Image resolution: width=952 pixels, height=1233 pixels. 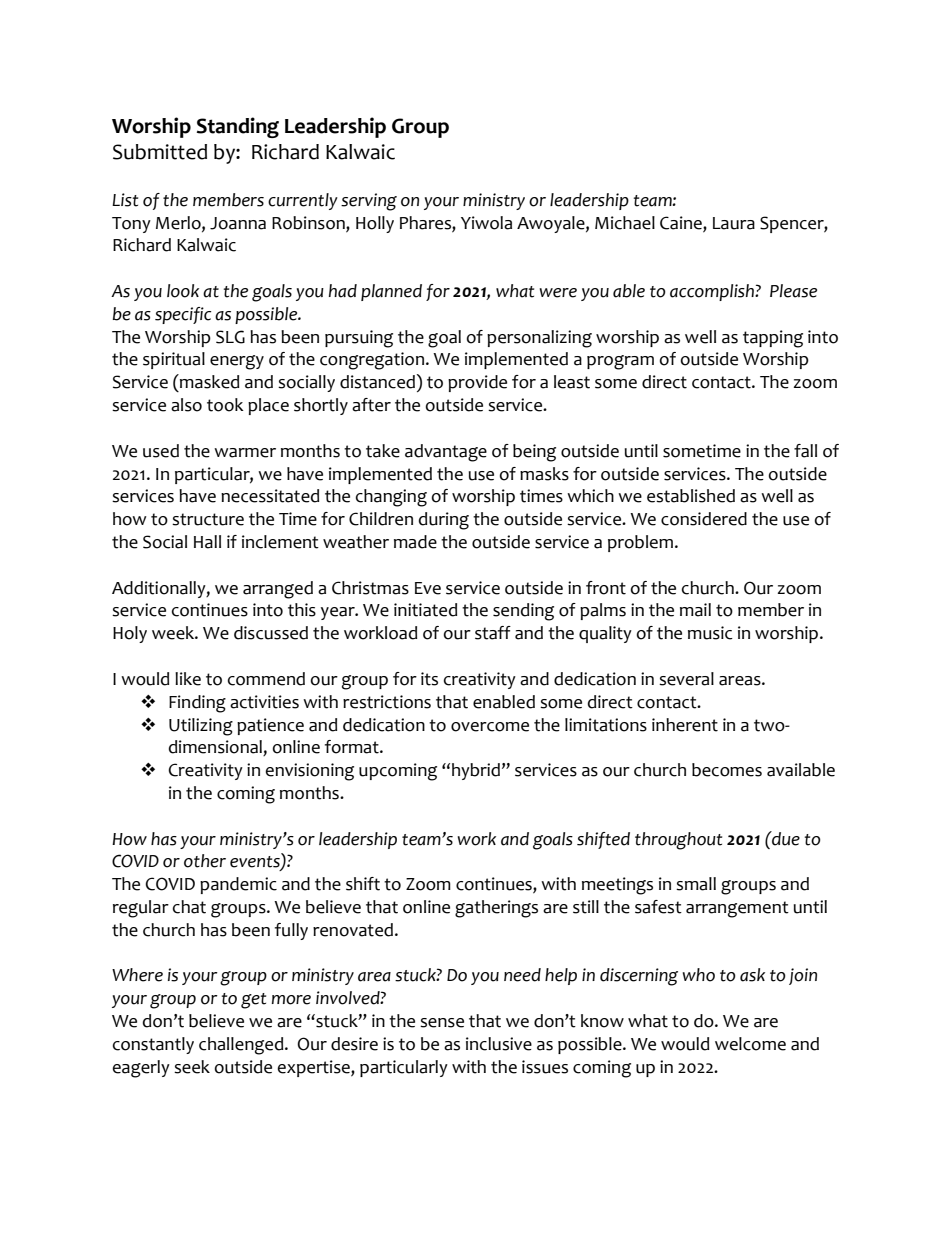 I want to click on Submitted, so click(x=160, y=152).
